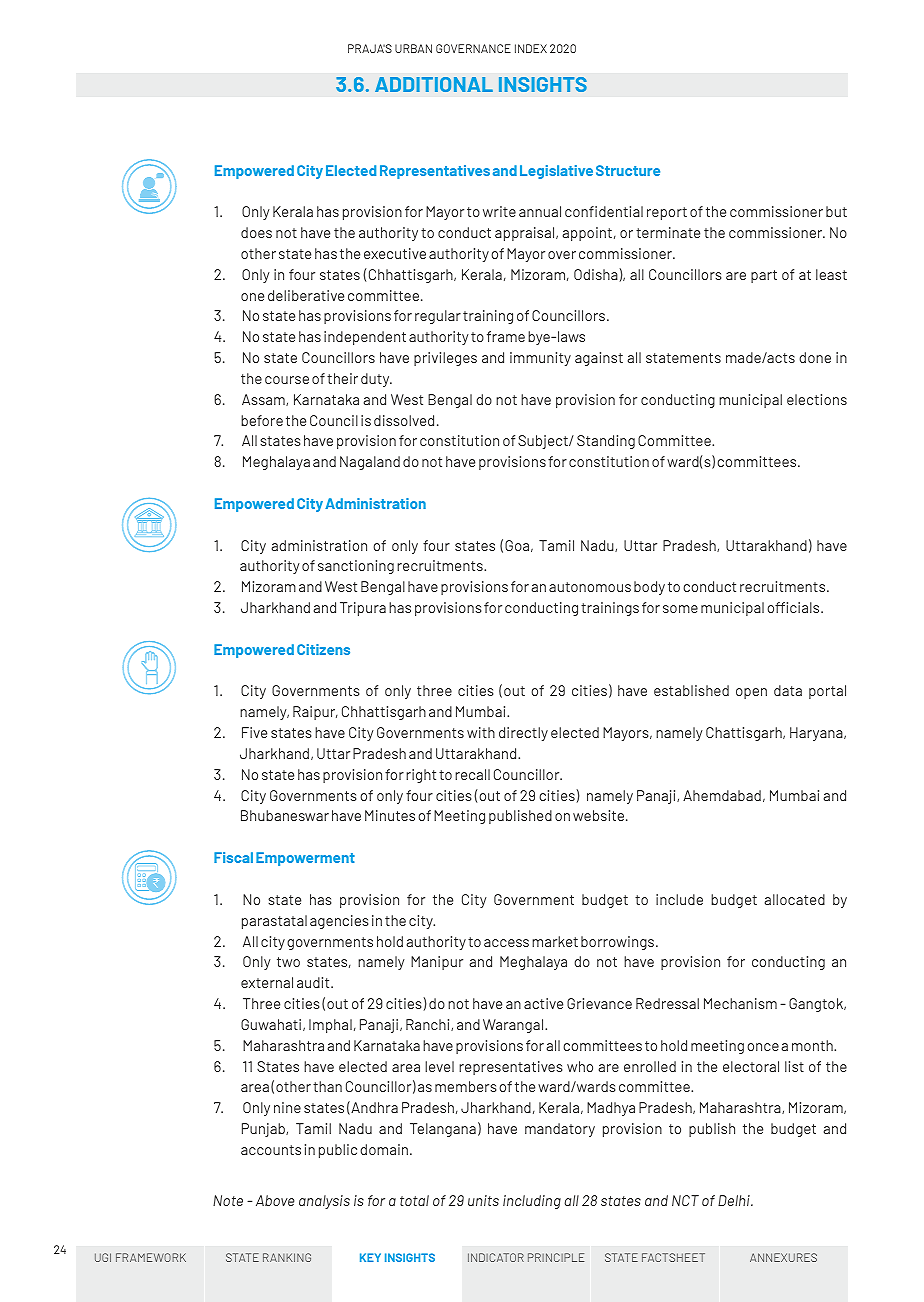  Describe the element at coordinates (288, 962) in the screenshot. I see `two` at that location.
